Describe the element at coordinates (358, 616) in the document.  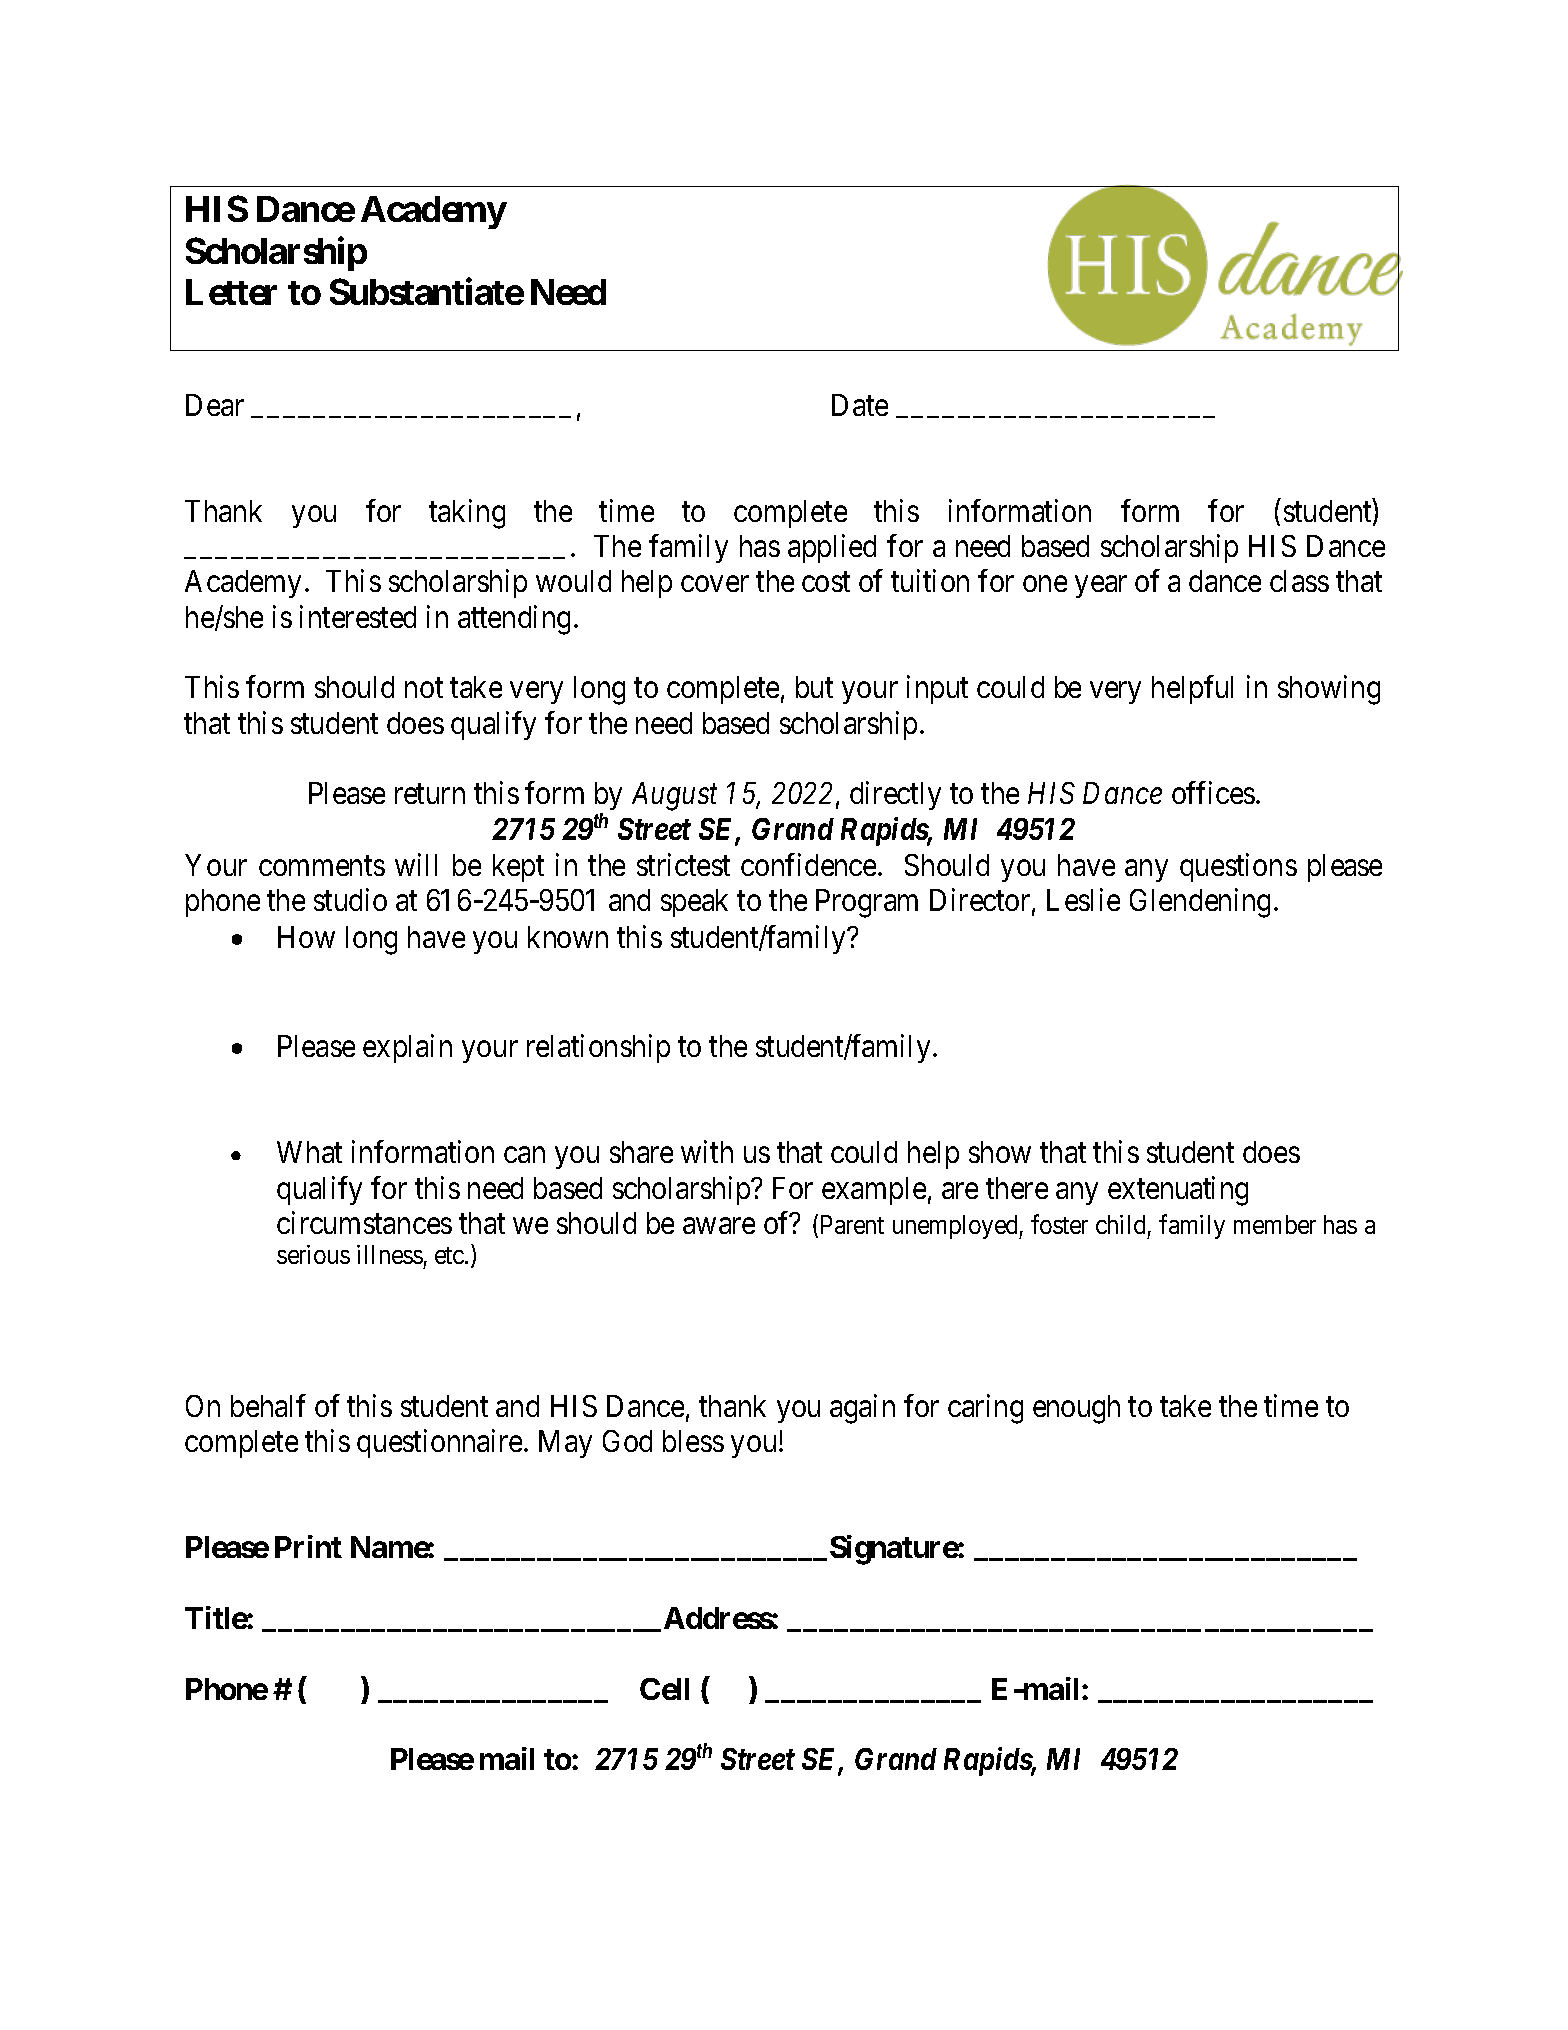
I see `interested` at that location.
